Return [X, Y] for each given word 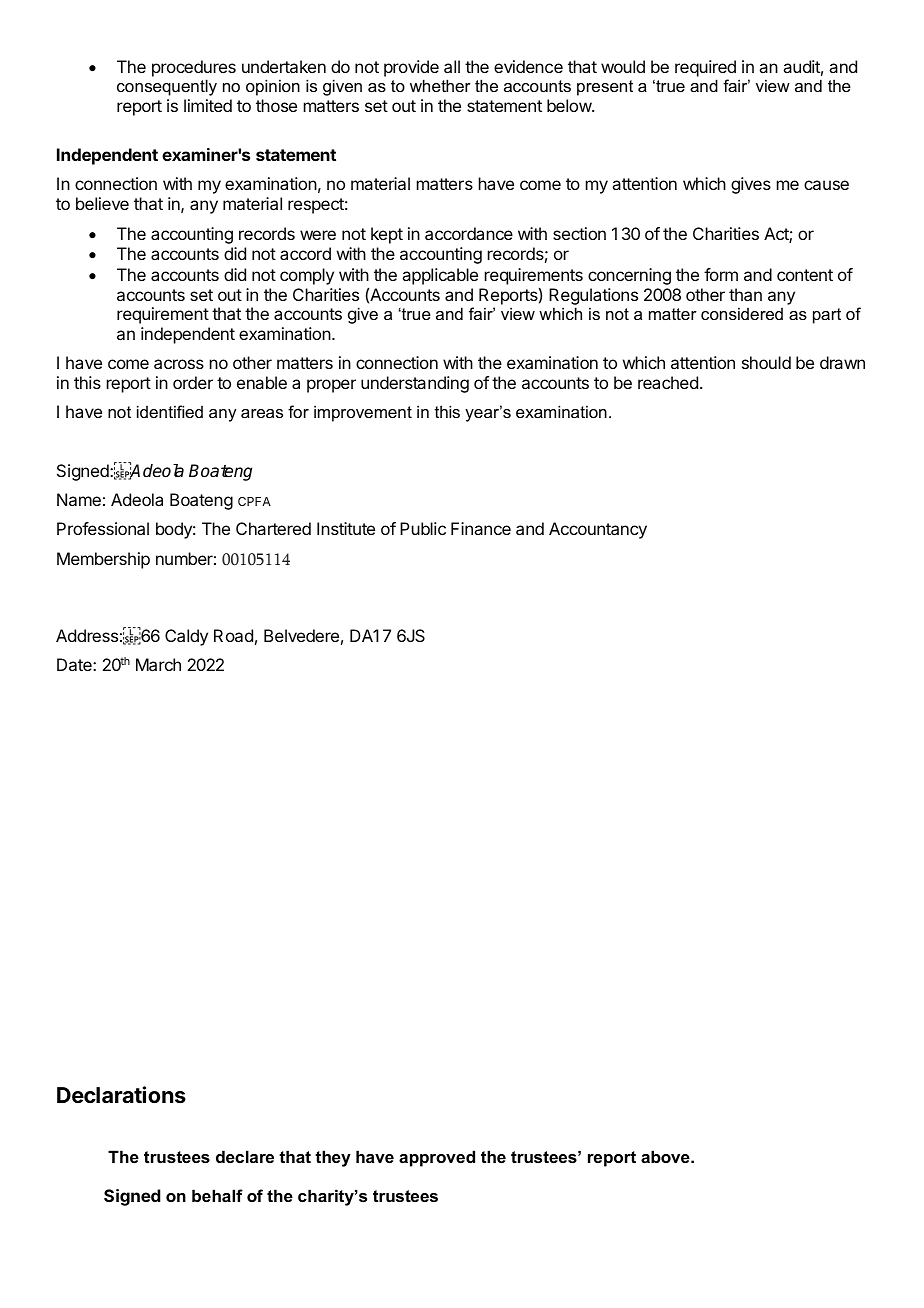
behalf [217, 1195]
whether [440, 85]
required [705, 68]
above [666, 1156]
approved [437, 1158]
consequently [167, 87]
